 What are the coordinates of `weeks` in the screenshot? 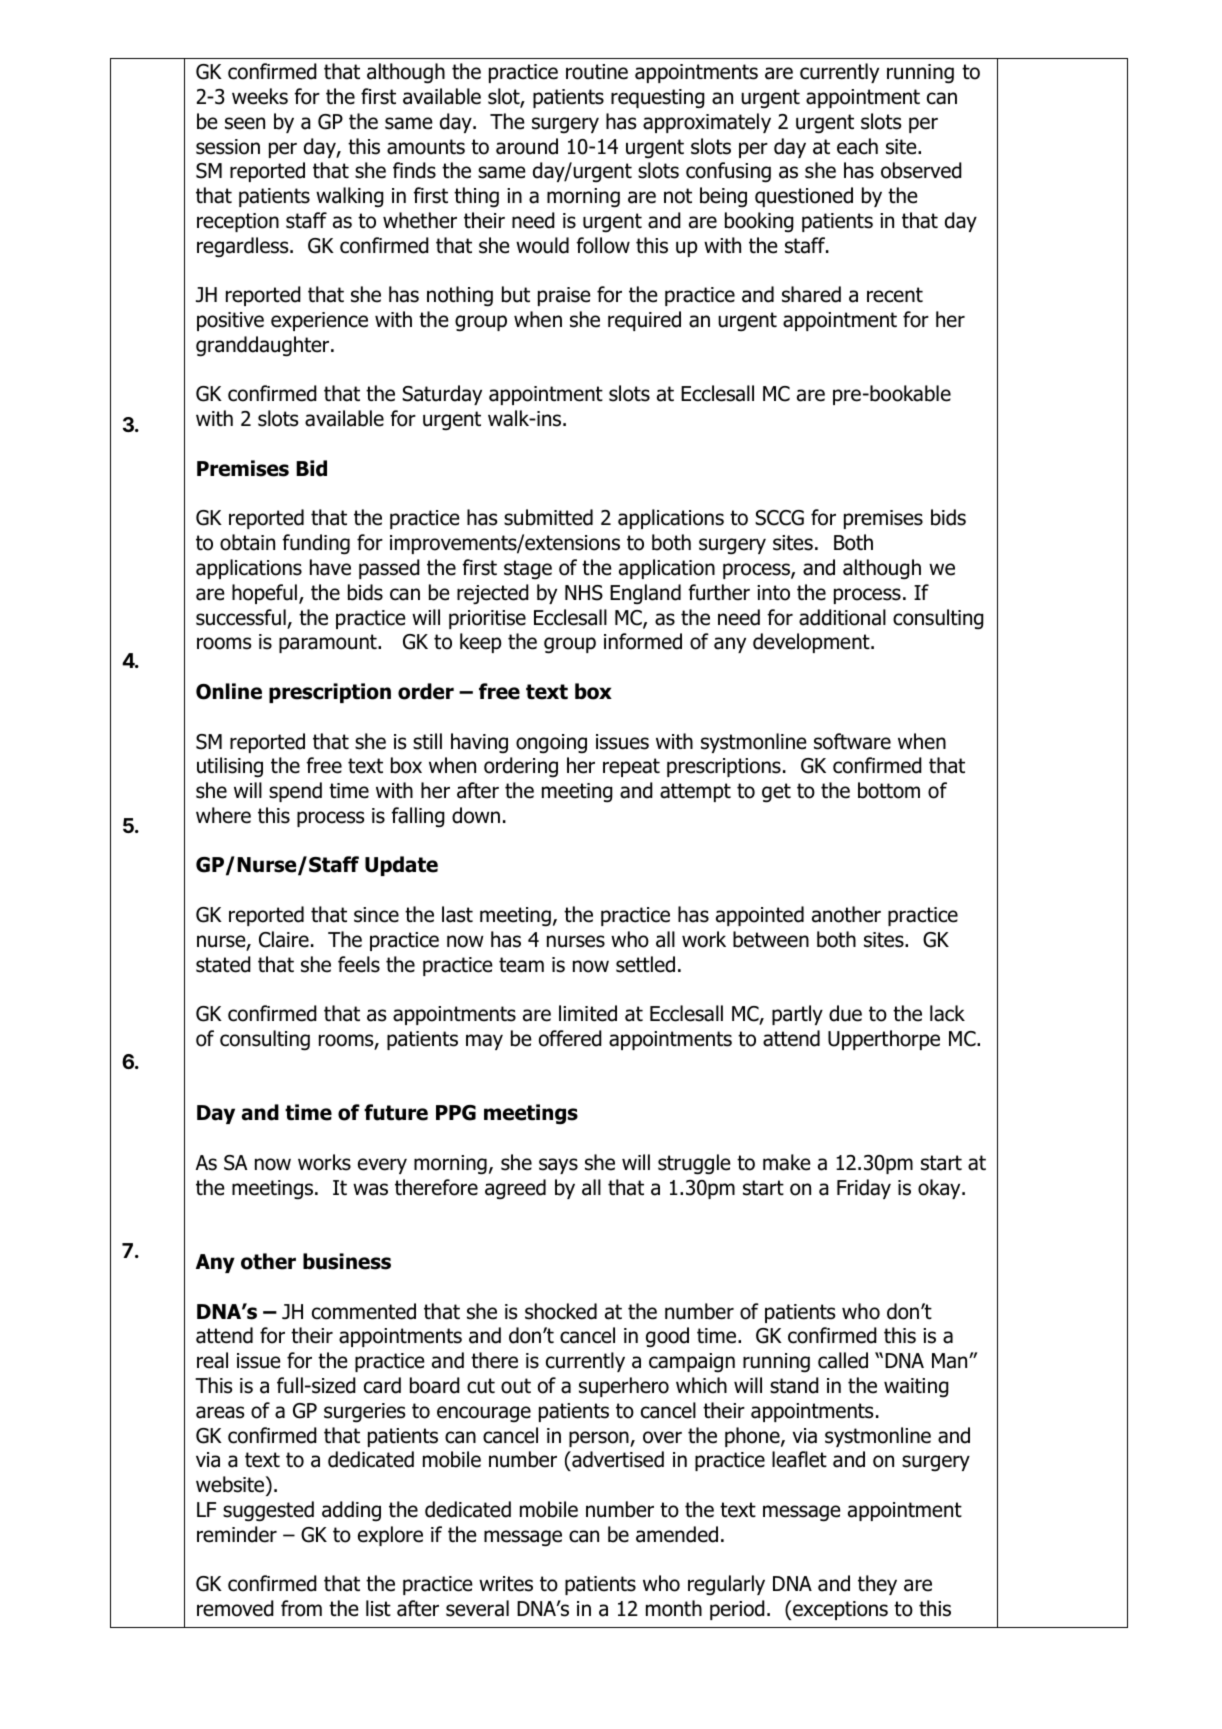 It's located at (260, 96).
